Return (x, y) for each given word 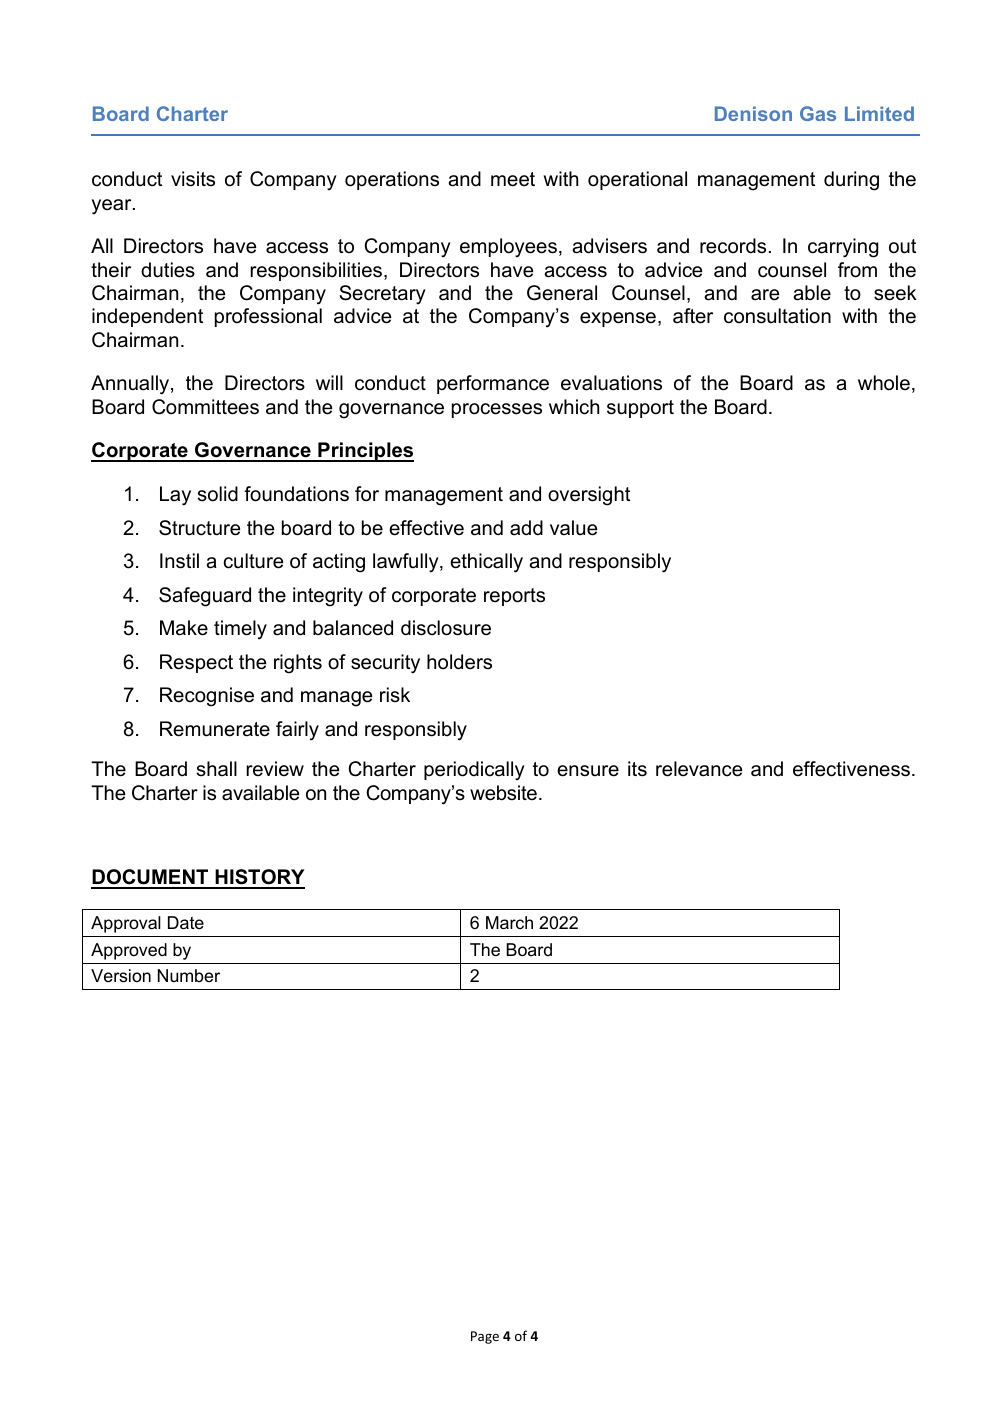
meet (513, 179)
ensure (588, 771)
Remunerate (215, 729)
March (509, 923)
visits (193, 179)
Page (485, 1337)
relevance (699, 769)
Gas (818, 113)
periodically (474, 771)
